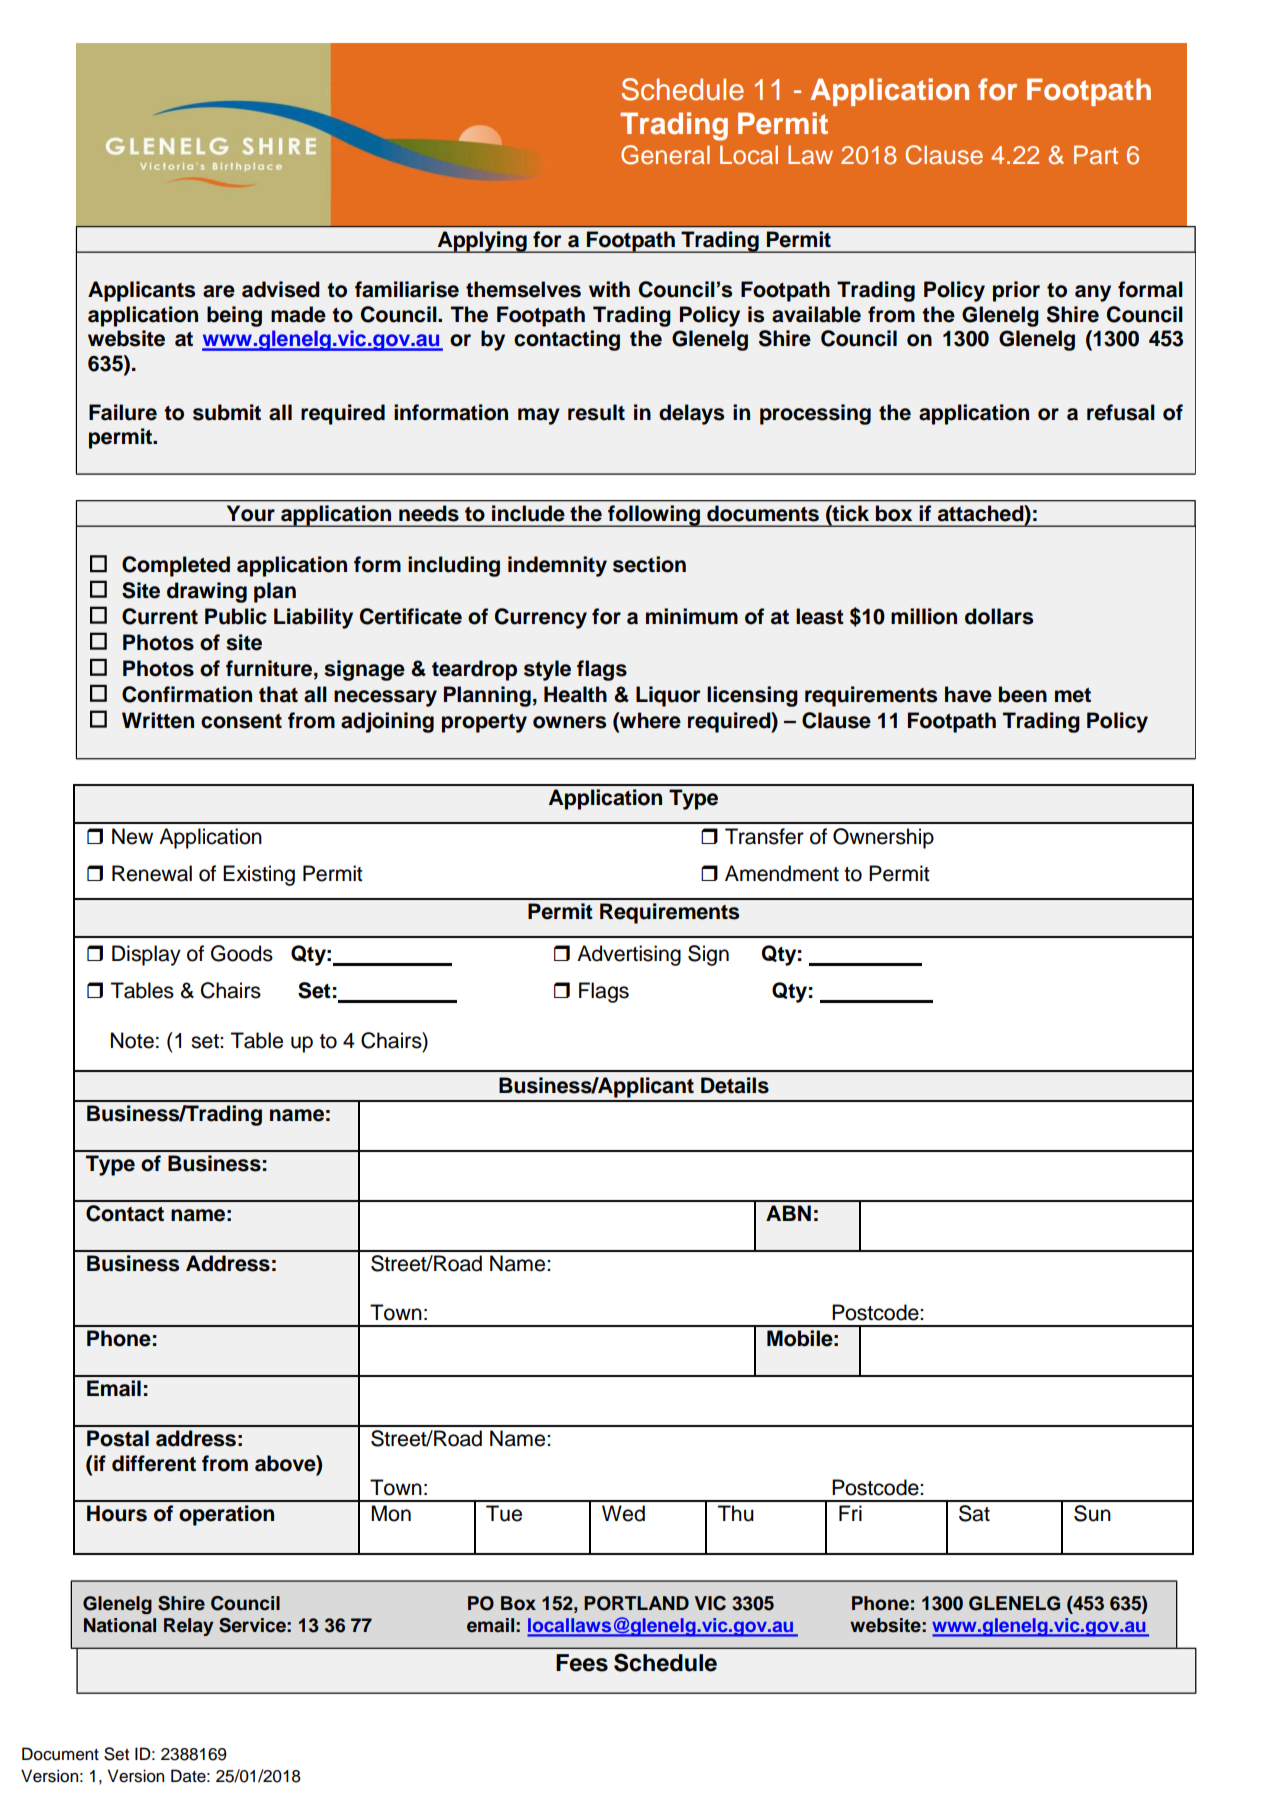 Image resolution: width=1270 pixels, height=1796 pixels. Describe the element at coordinates (974, 1513) in the document. I see `Sat` at that location.
